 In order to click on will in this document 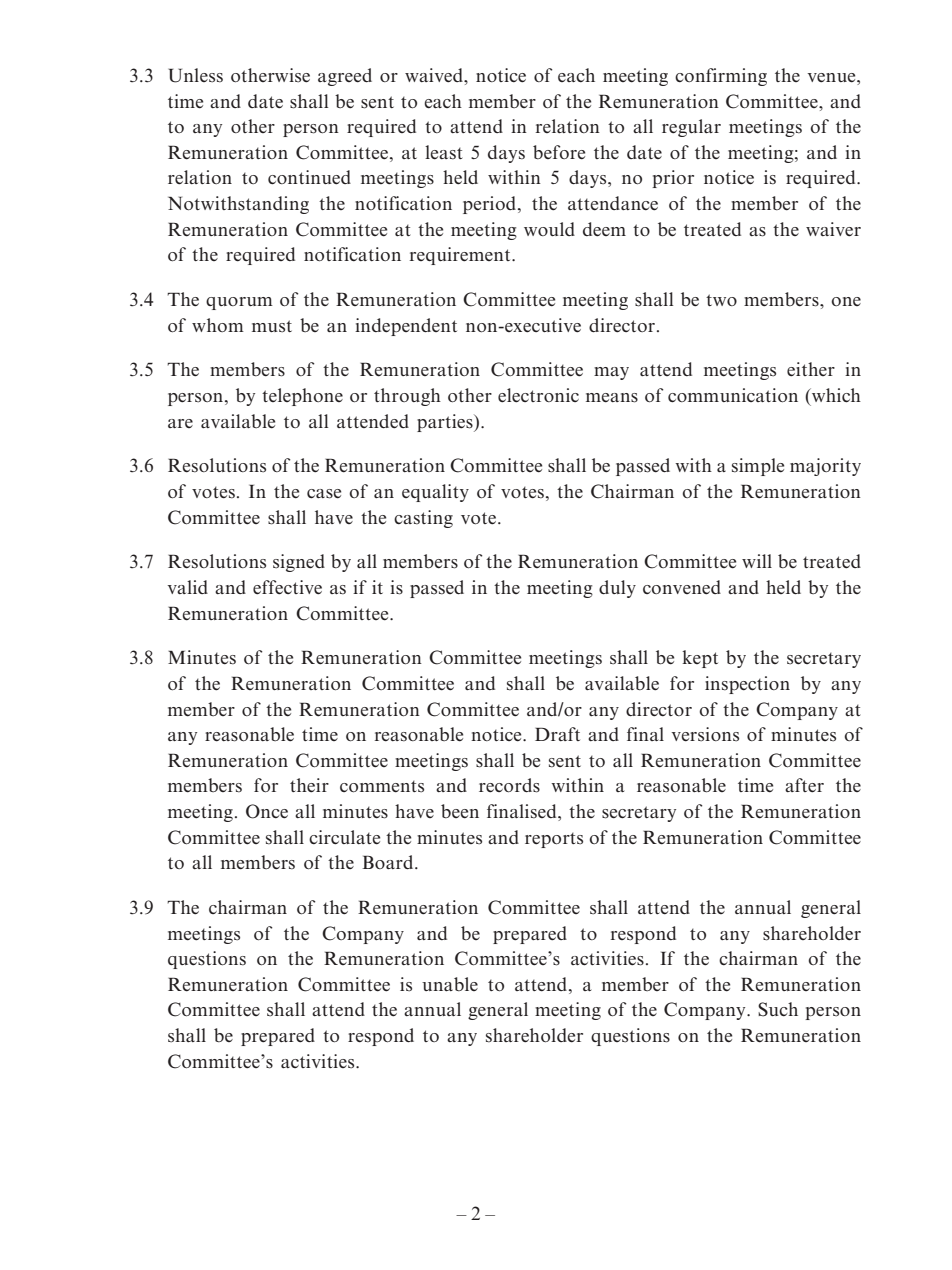, I will do `click(757, 561)`.
